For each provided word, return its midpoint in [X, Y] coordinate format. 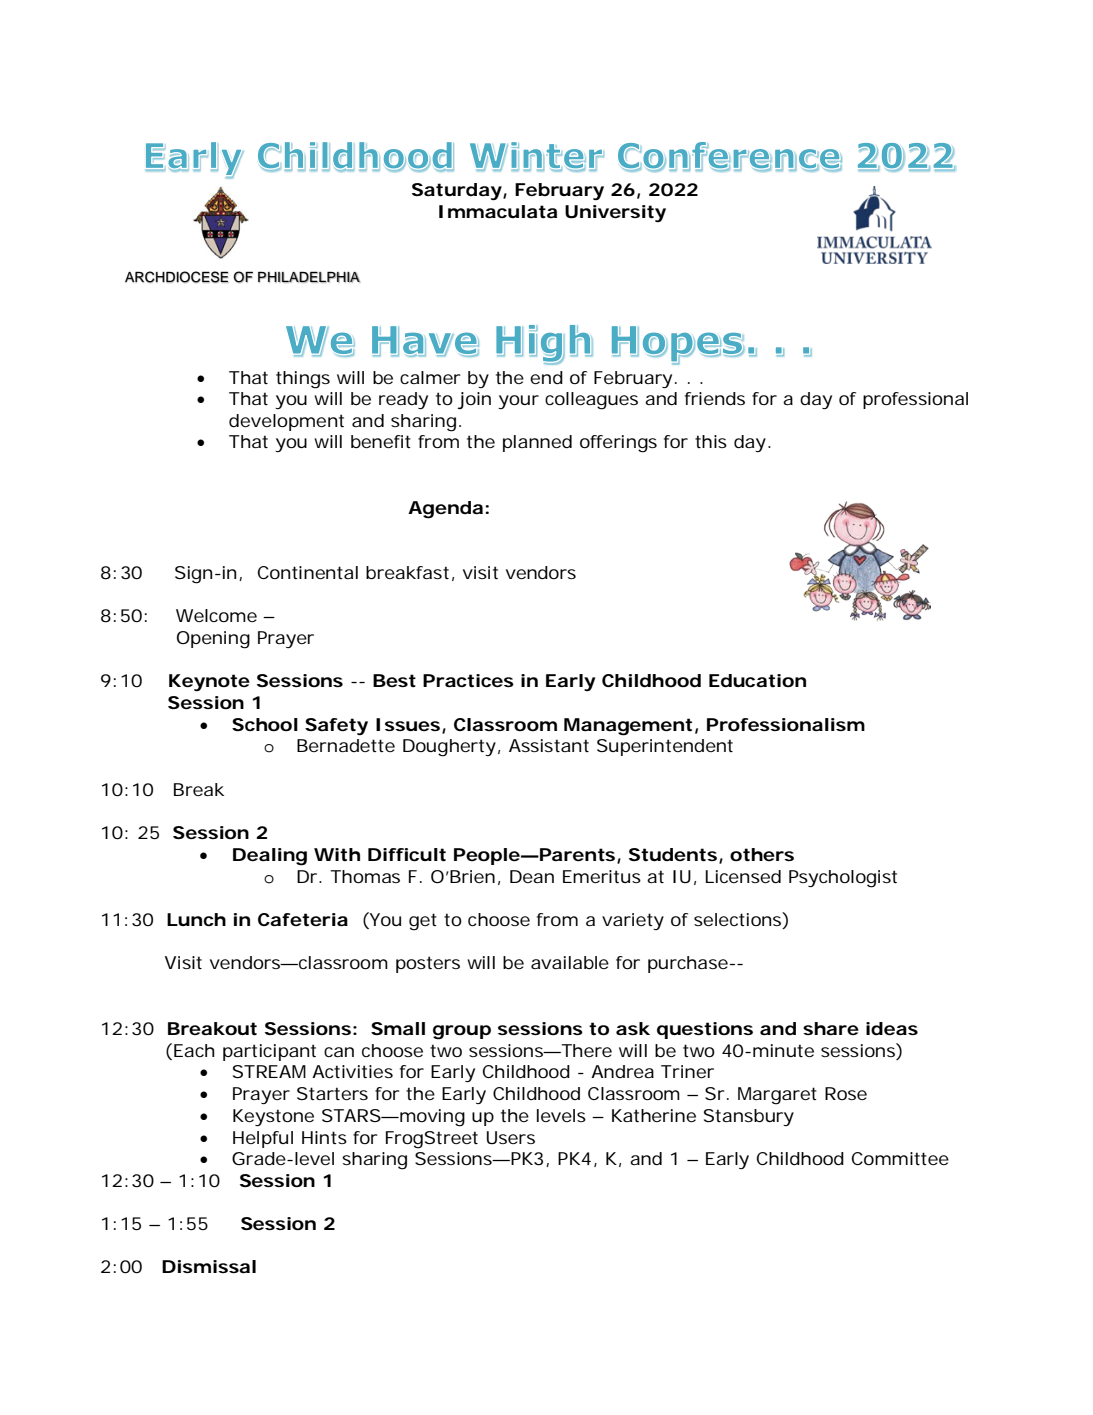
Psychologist [843, 879]
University [615, 213]
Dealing [270, 857]
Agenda [445, 510]
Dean [532, 876]
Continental [307, 572]
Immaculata [498, 211]
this [711, 441]
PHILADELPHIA [309, 277]
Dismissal [209, 1266]
